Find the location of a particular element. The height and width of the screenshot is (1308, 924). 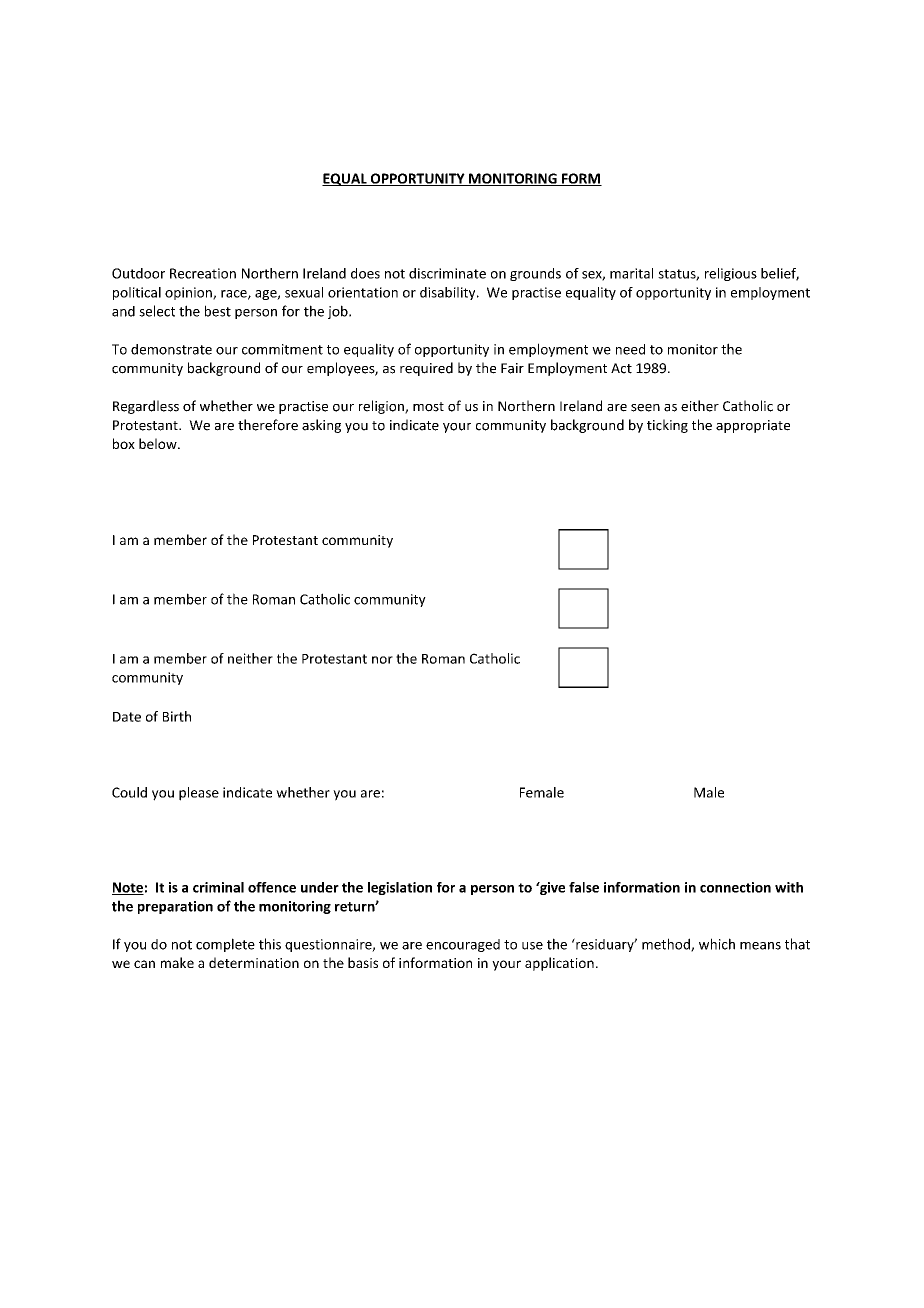

opinion is located at coordinates (189, 293).
